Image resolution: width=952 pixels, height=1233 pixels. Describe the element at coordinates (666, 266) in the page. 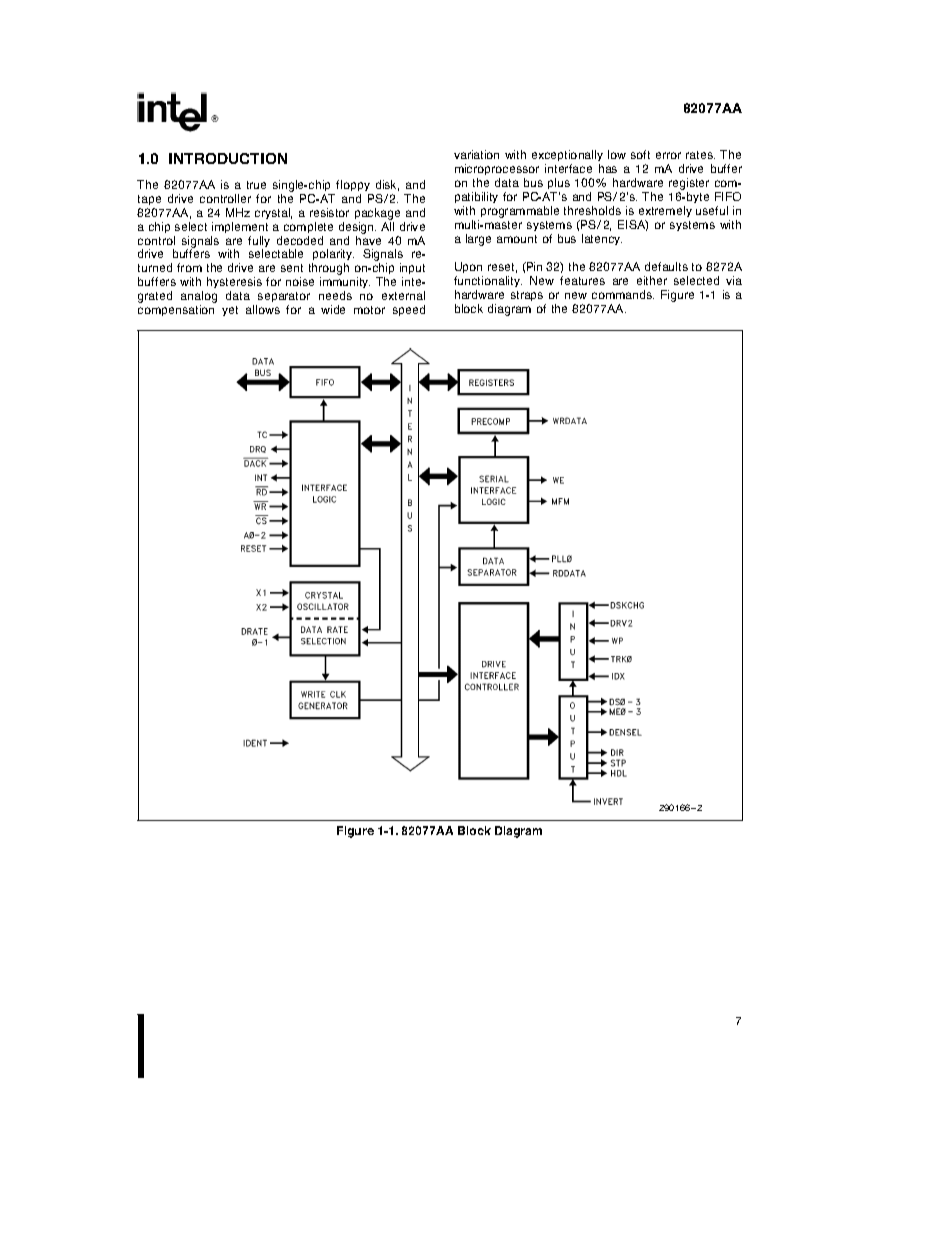

I see `defaults` at that location.
